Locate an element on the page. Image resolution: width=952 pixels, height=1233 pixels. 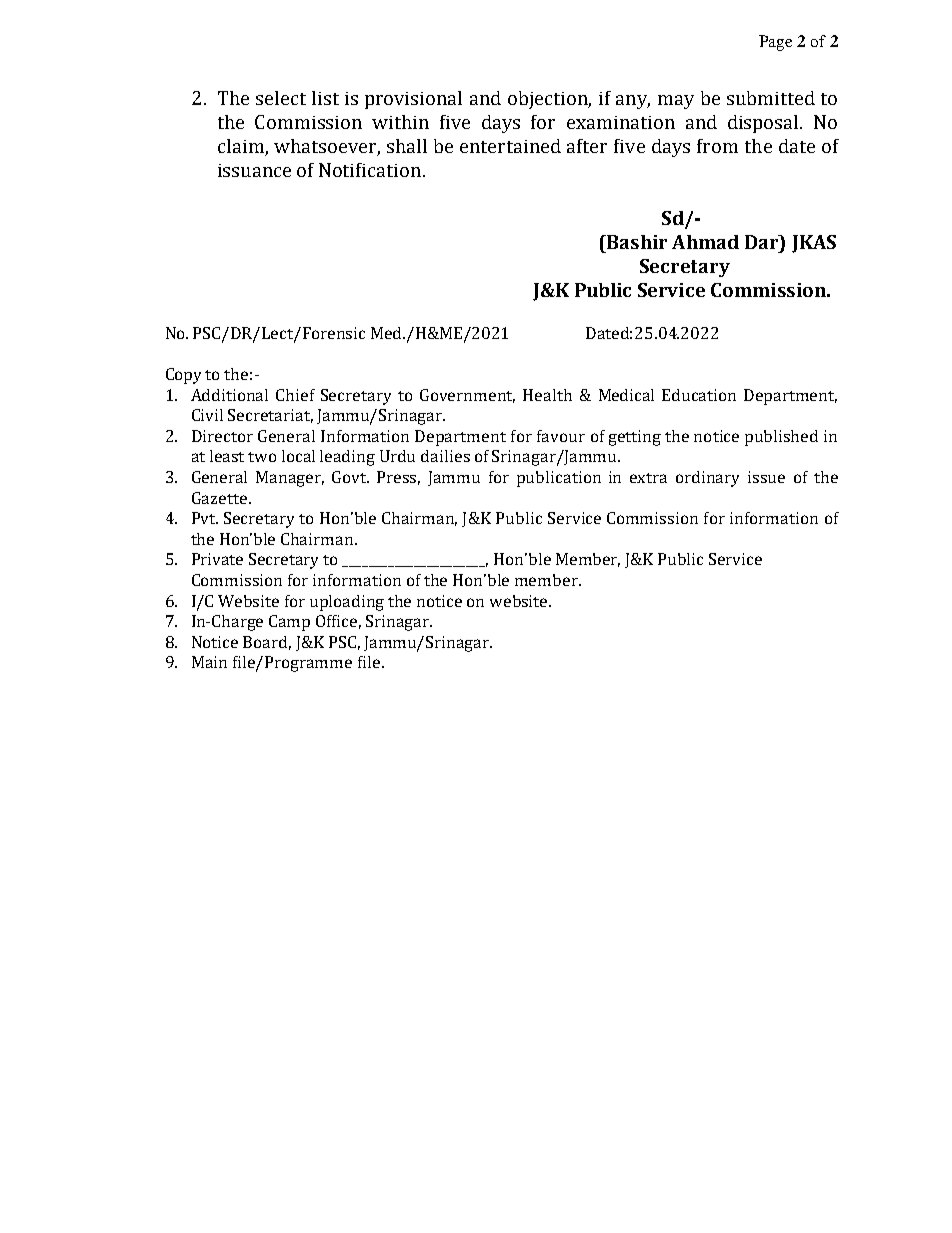
Page is located at coordinates (775, 43).
